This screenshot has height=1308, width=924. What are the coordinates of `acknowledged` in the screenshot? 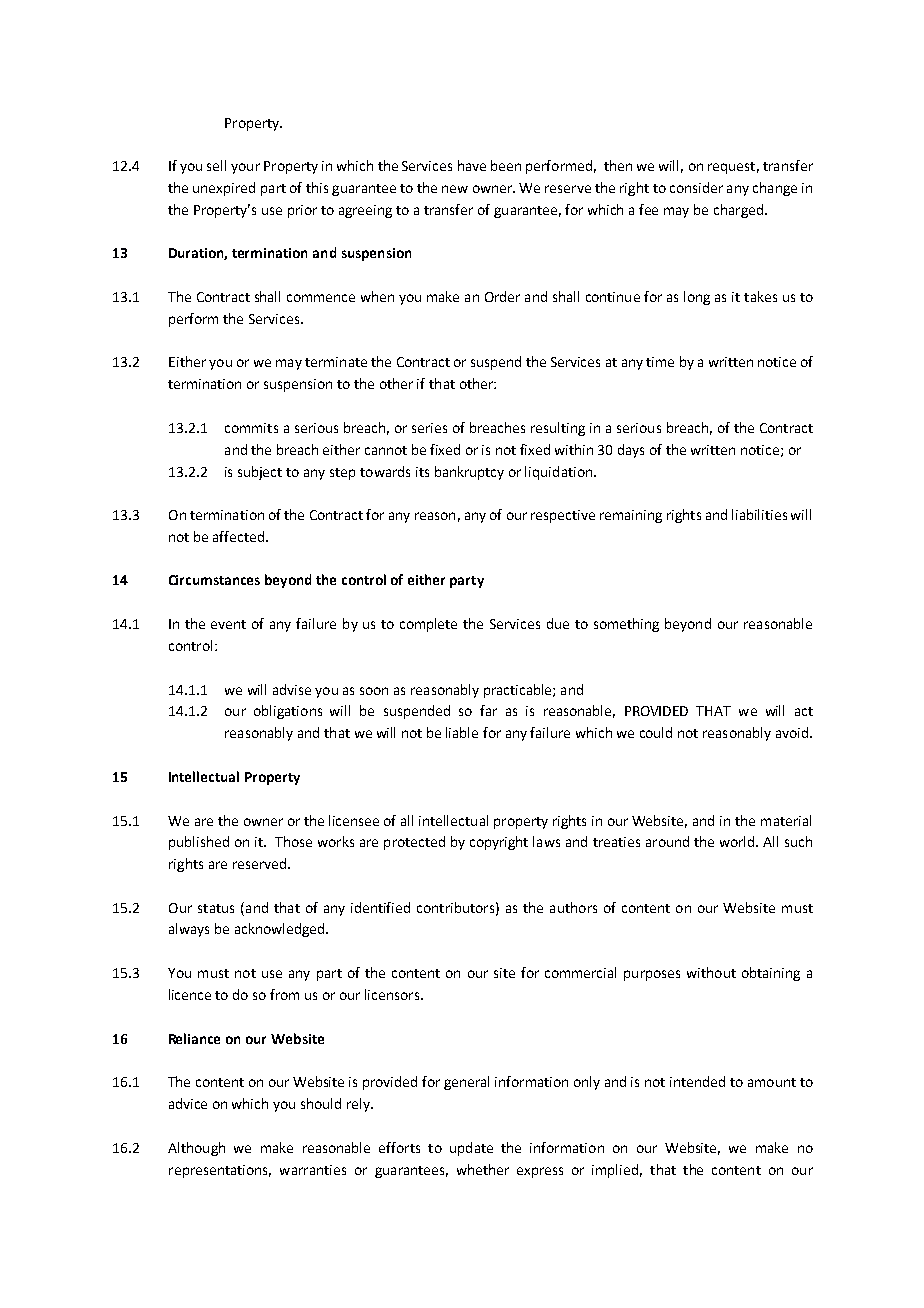 It's located at (279, 930).
